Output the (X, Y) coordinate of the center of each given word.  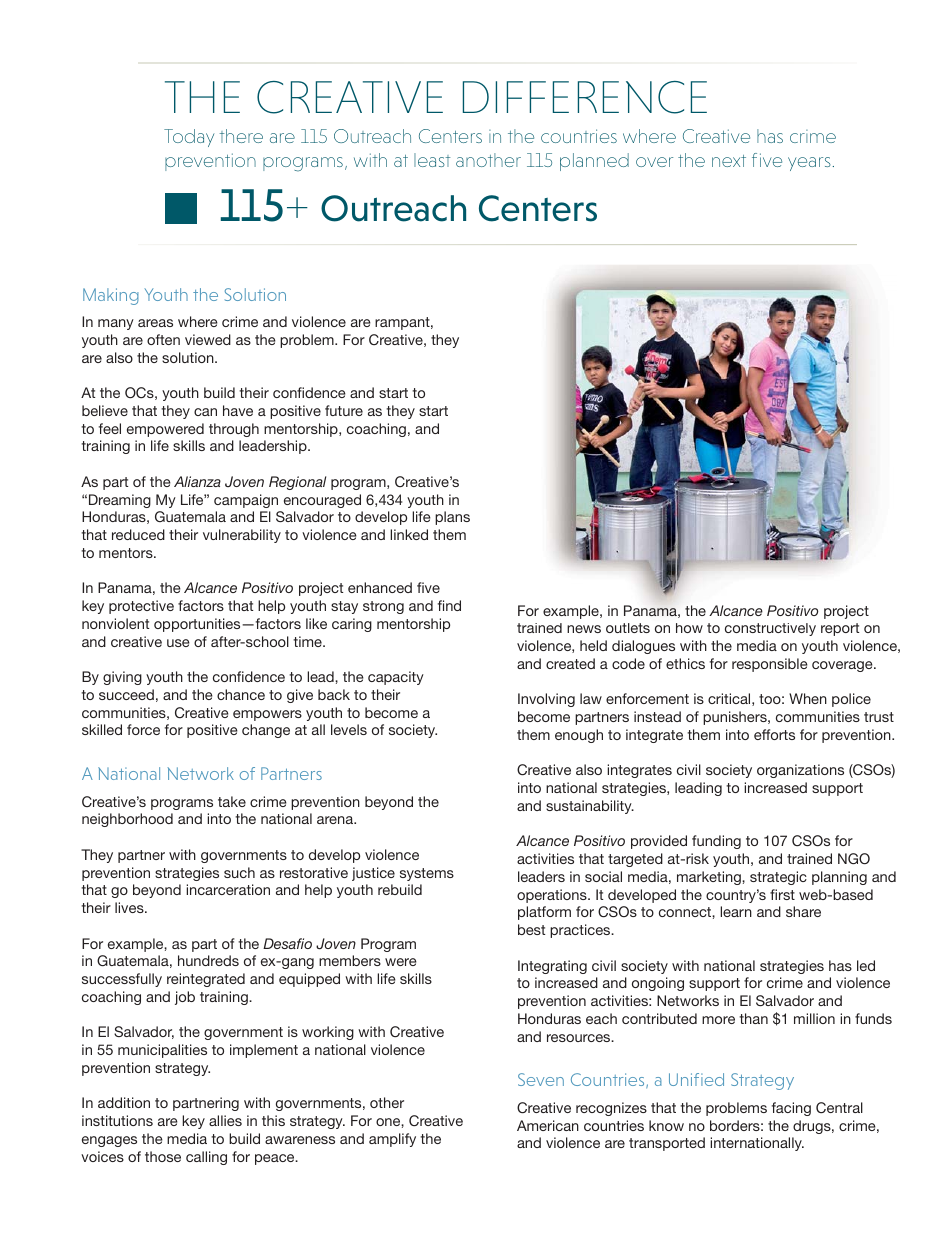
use (178, 643)
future (344, 410)
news (584, 629)
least (432, 160)
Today (189, 138)
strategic (778, 878)
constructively (770, 629)
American (548, 1125)
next (729, 161)
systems (427, 874)
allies (225, 1120)
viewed (208, 339)
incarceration (228, 889)
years (809, 164)
